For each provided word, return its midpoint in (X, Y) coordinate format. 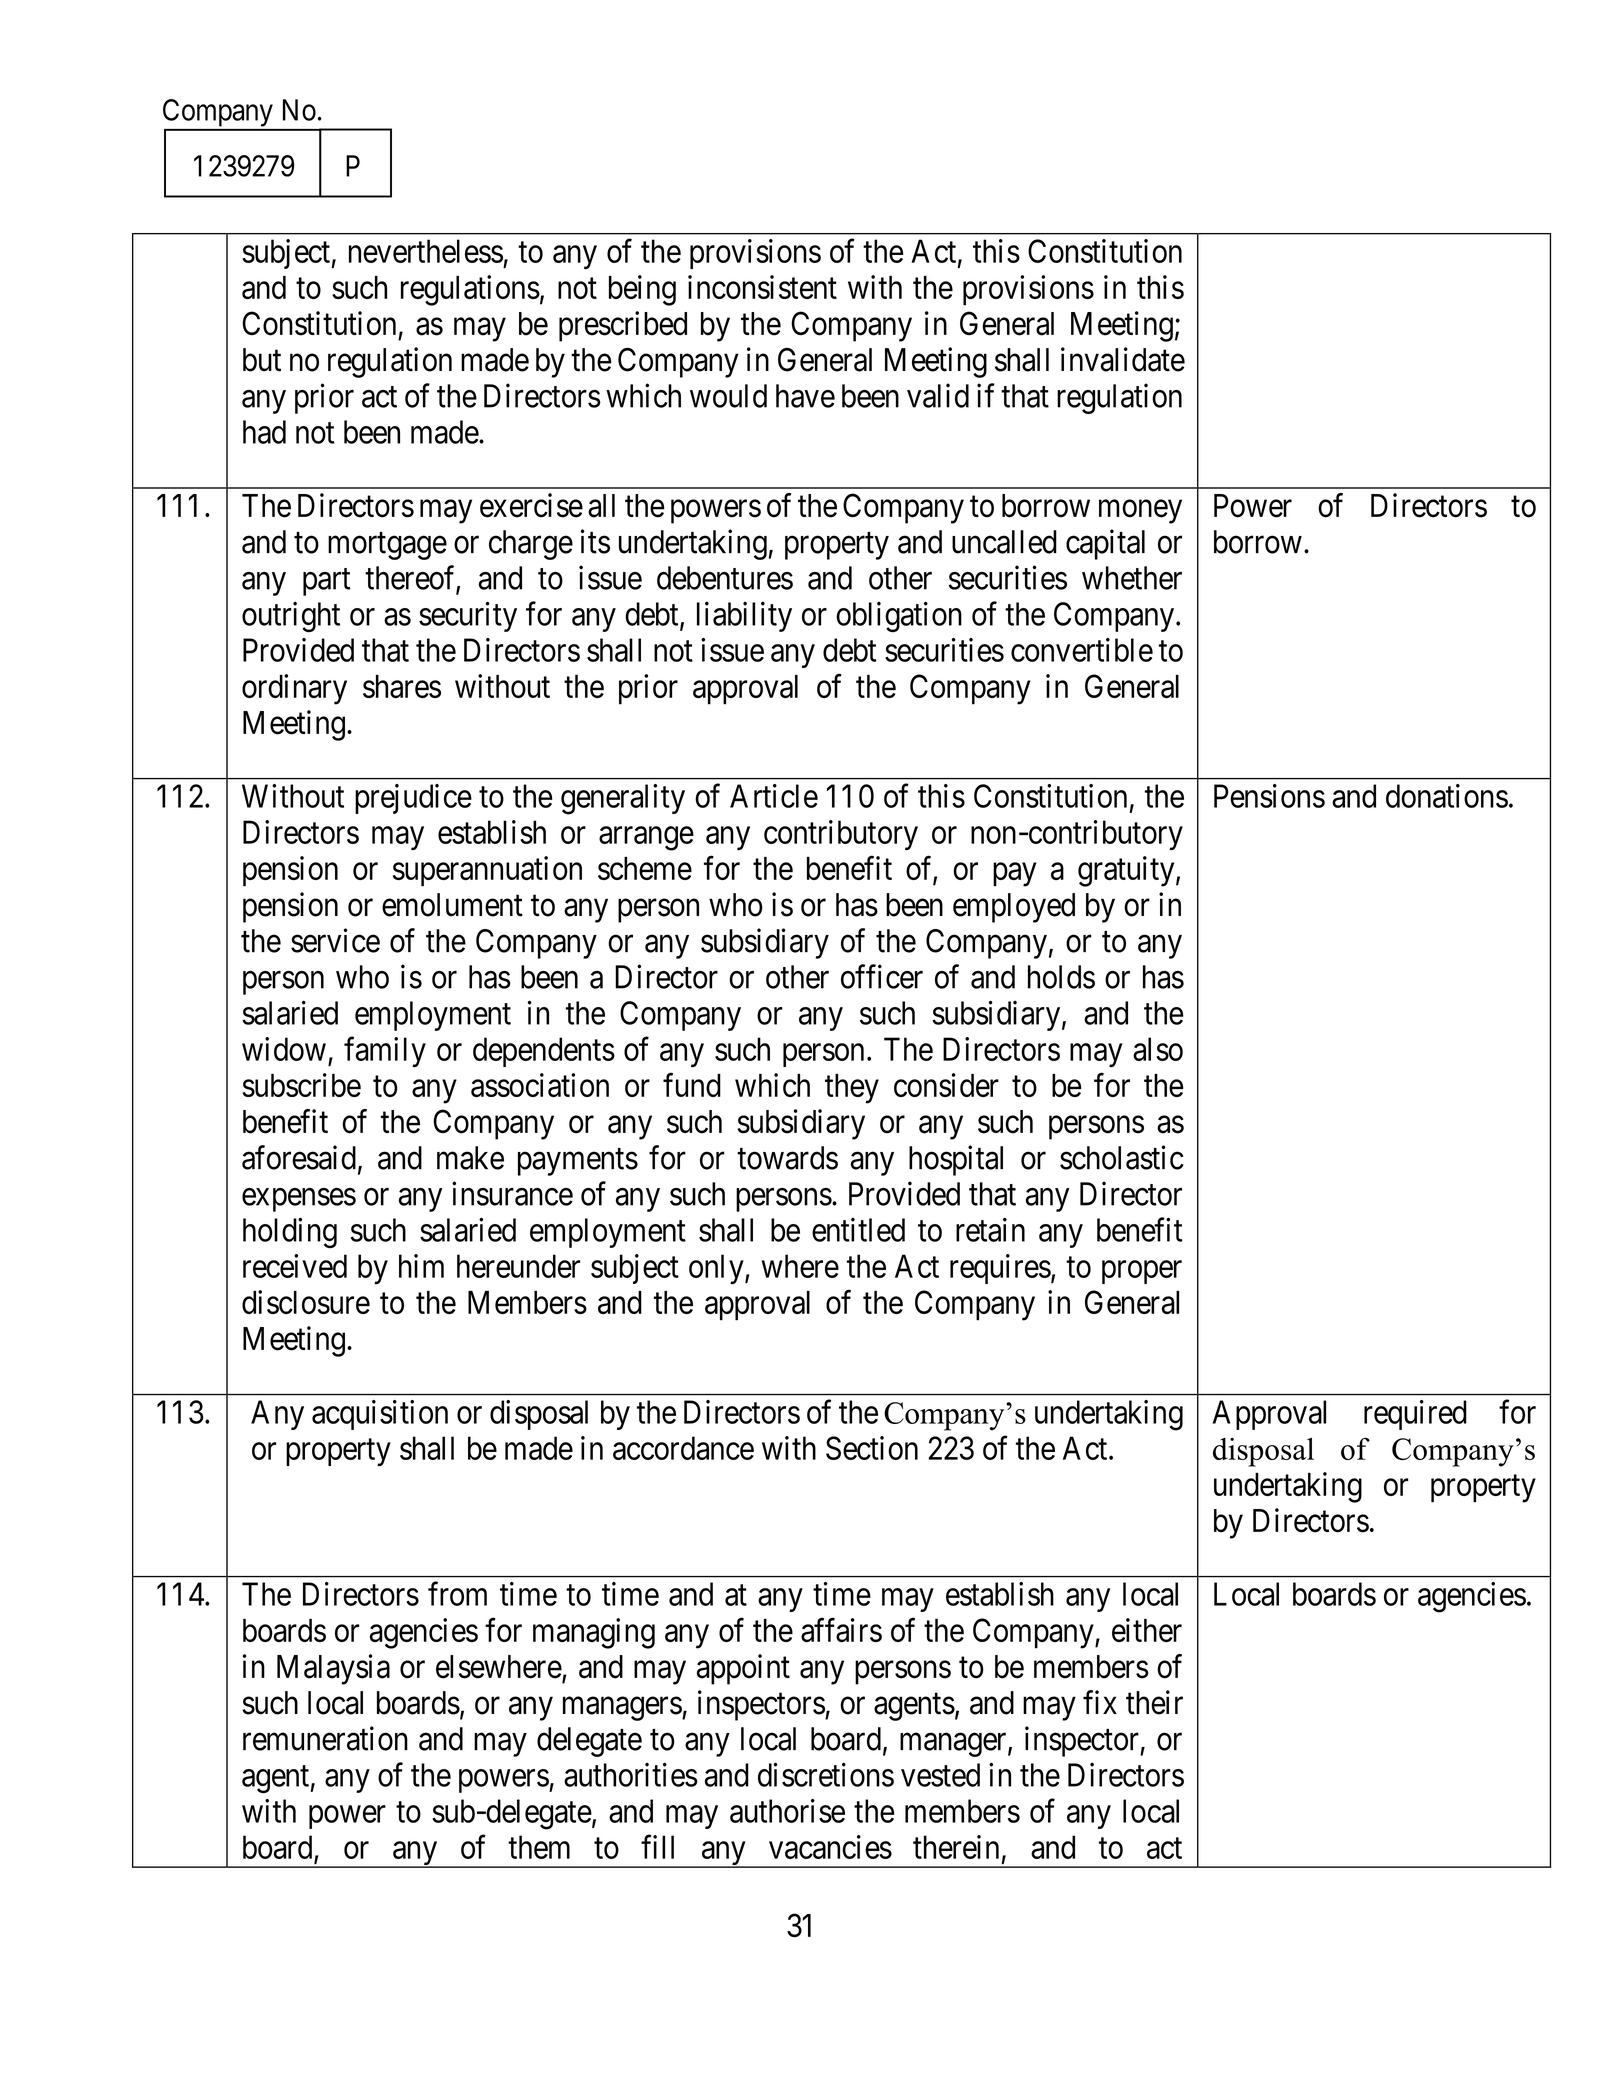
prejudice (413, 799)
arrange (646, 839)
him (421, 1266)
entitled (858, 1229)
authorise (787, 1811)
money (1140, 512)
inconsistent (762, 287)
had (264, 432)
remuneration (325, 1738)
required (1415, 1415)
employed (1014, 908)
